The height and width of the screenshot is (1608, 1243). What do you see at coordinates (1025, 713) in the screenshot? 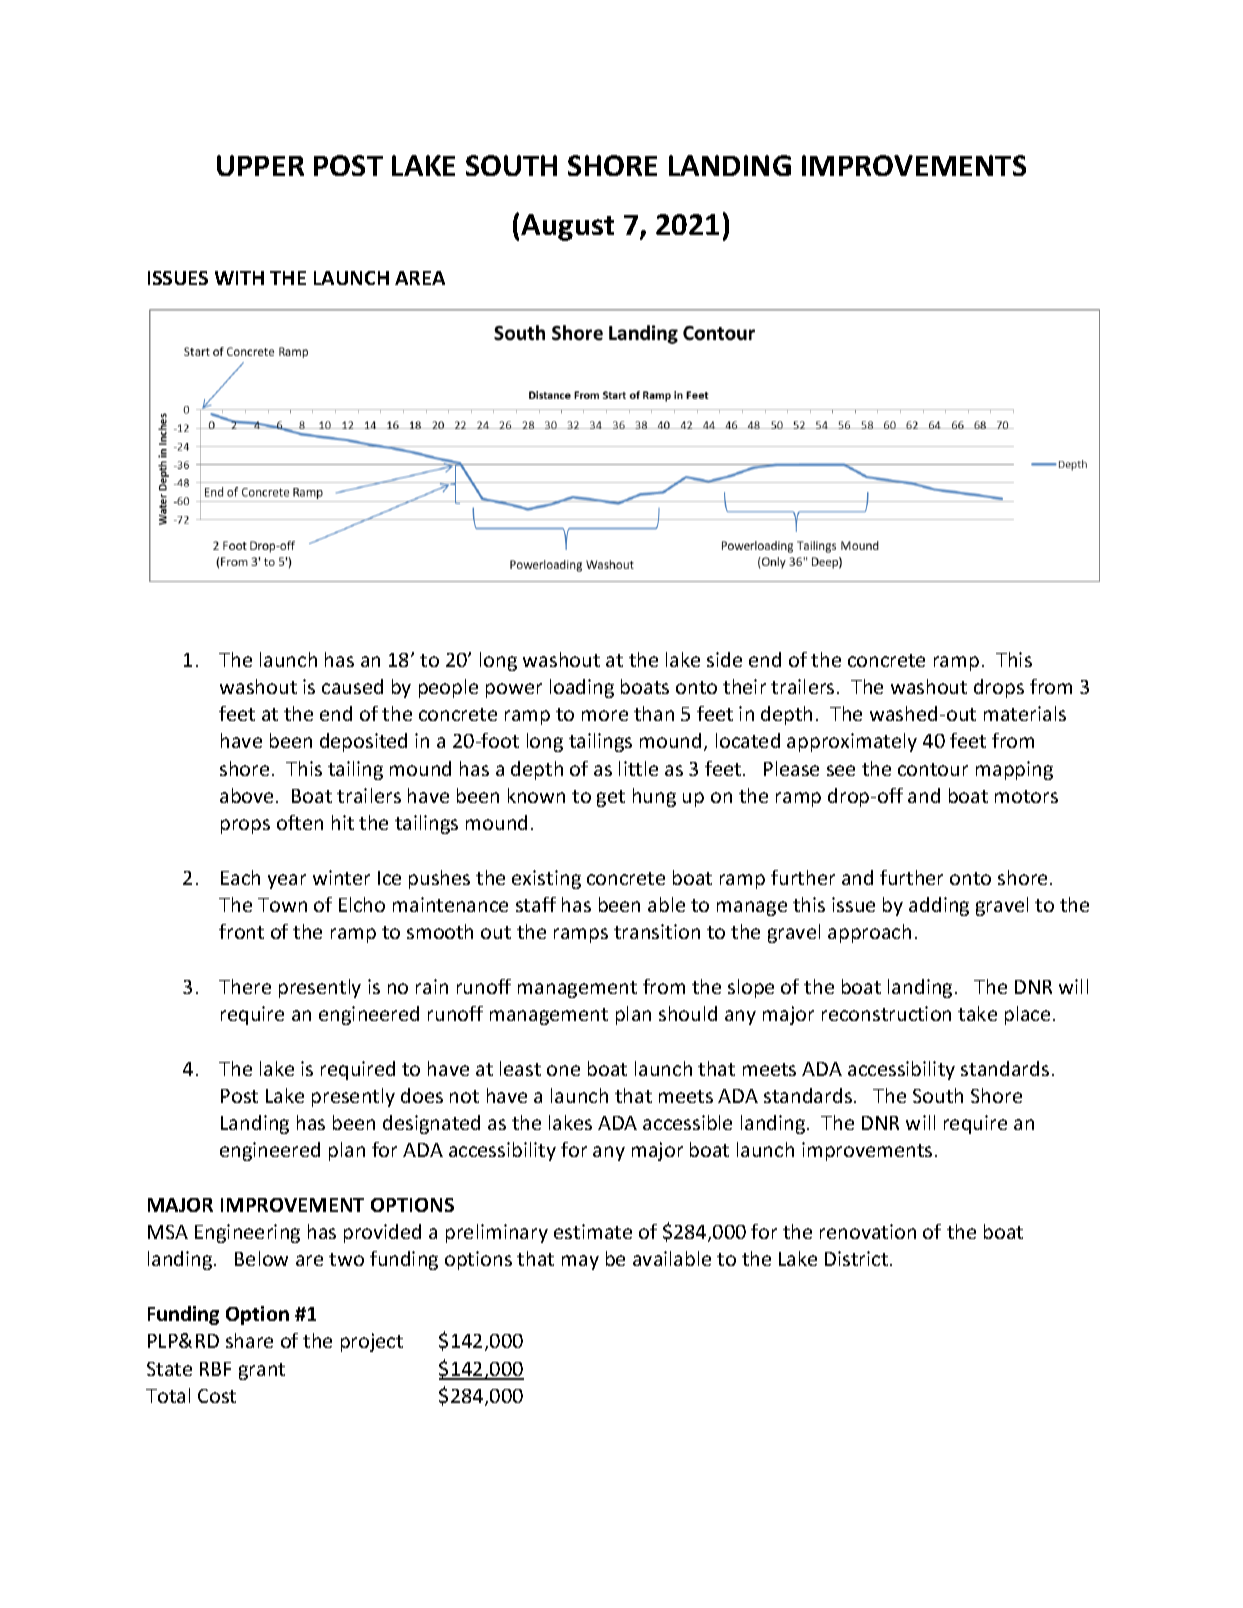
I see `materials` at bounding box center [1025, 713].
